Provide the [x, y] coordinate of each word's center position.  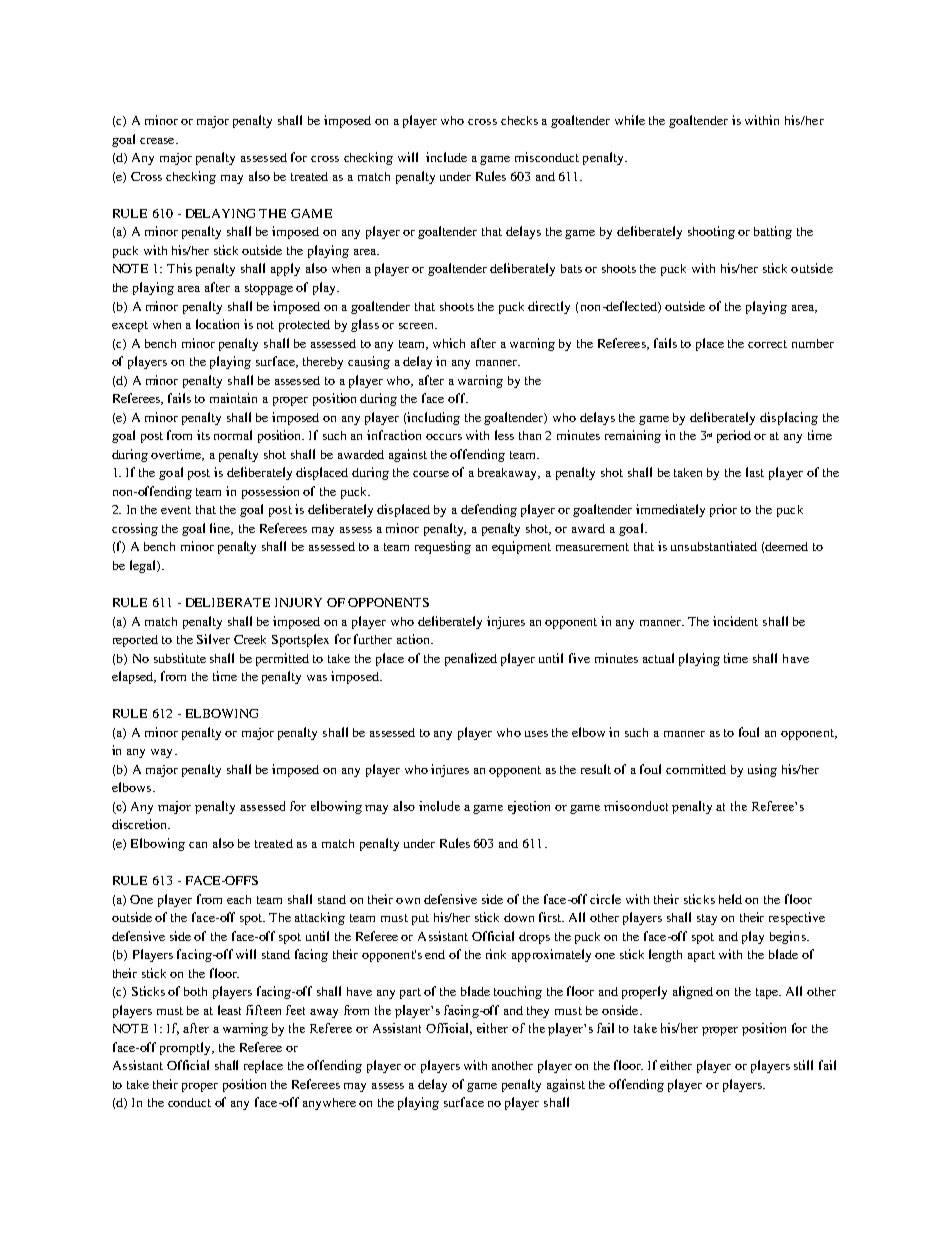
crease [158, 141]
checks [519, 120]
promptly [186, 1048]
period [734, 436]
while [630, 120]
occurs [444, 437]
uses [536, 734]
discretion [141, 824]
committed [696, 769]
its [203, 435]
